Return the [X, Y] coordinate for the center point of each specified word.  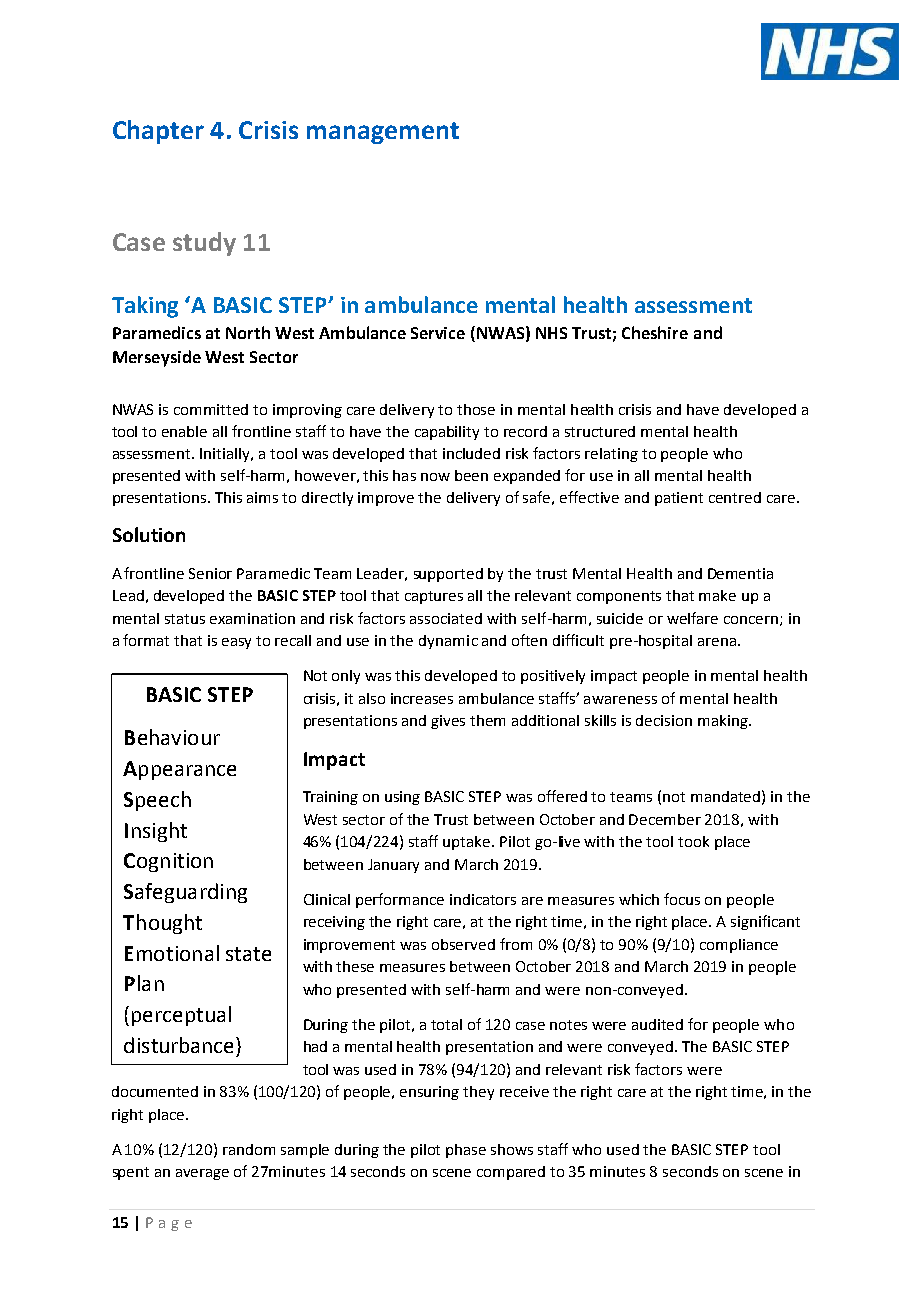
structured [600, 431]
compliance [739, 946]
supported [448, 575]
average [202, 1174]
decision [664, 720]
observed [463, 944]
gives [448, 722]
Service [438, 333]
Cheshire [655, 332]
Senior [210, 573]
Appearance [179, 770]
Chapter [158, 132]
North [248, 332]
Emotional [172, 953]
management [383, 133]
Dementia [740, 573]
